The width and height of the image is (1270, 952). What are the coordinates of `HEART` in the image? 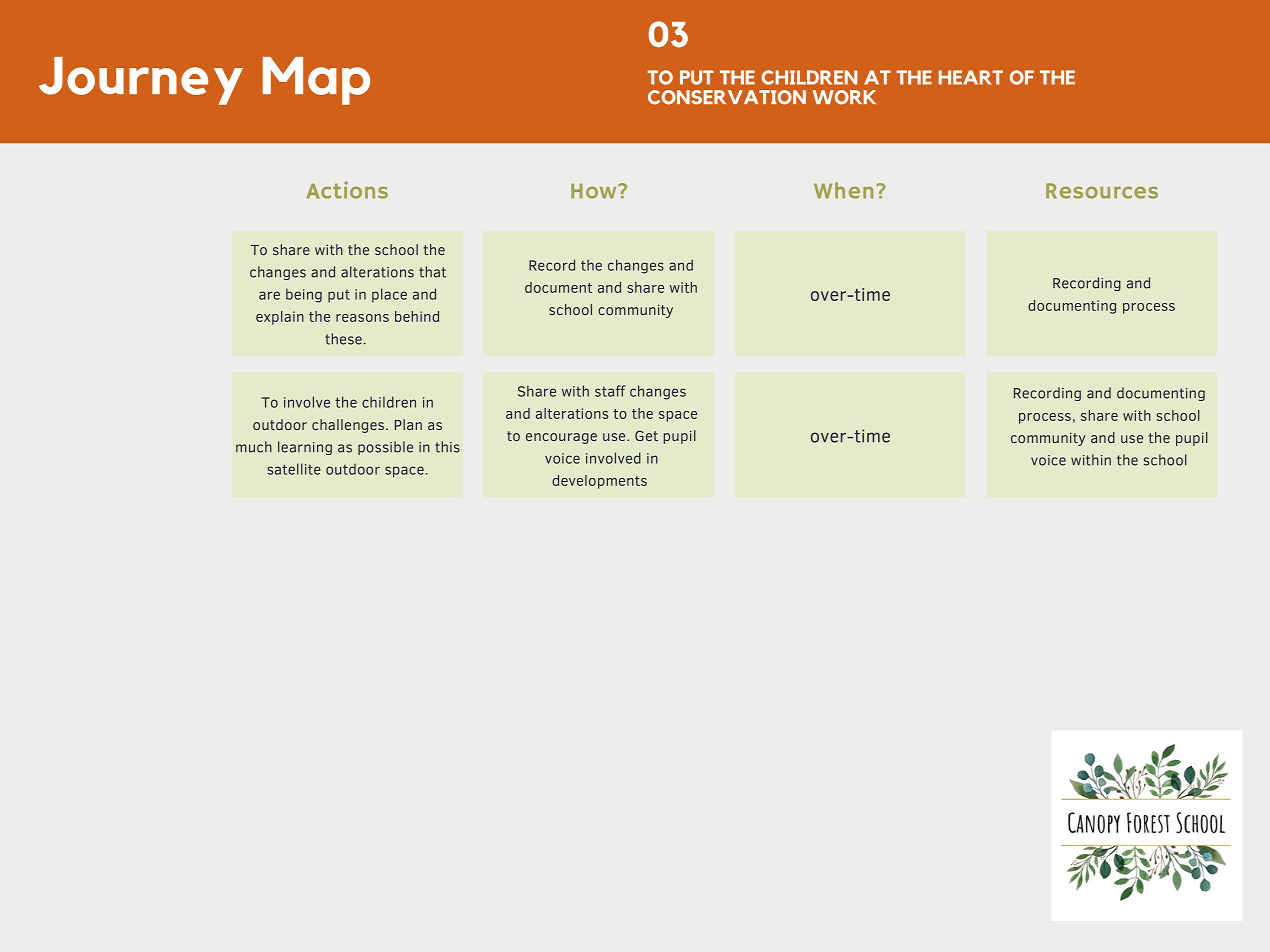 It's located at (971, 77).
